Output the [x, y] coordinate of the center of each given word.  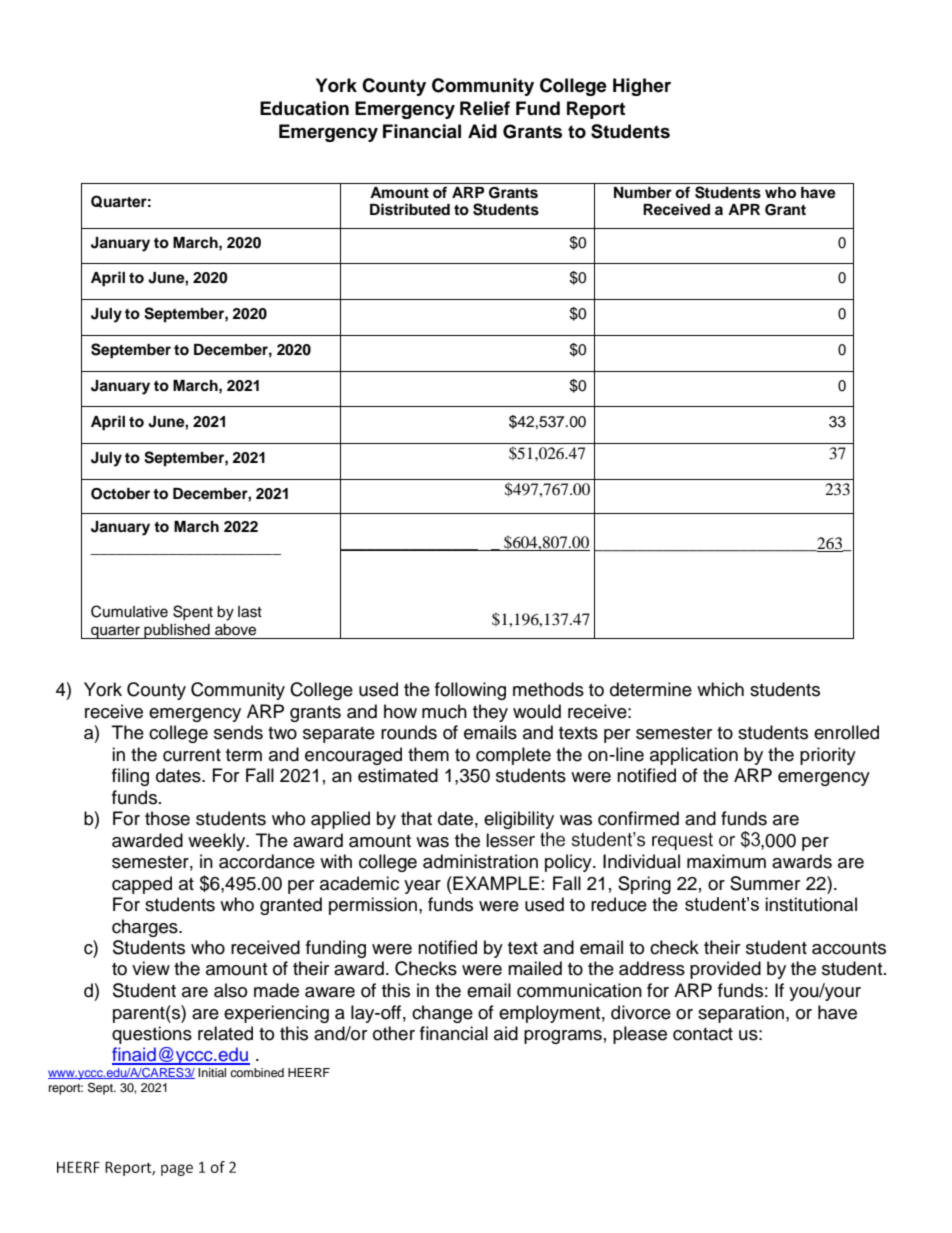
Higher [642, 87]
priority [828, 756]
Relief [485, 108]
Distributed [410, 209]
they [490, 713]
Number [643, 193]
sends [238, 732]
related [225, 1033]
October [120, 494]
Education [304, 108]
